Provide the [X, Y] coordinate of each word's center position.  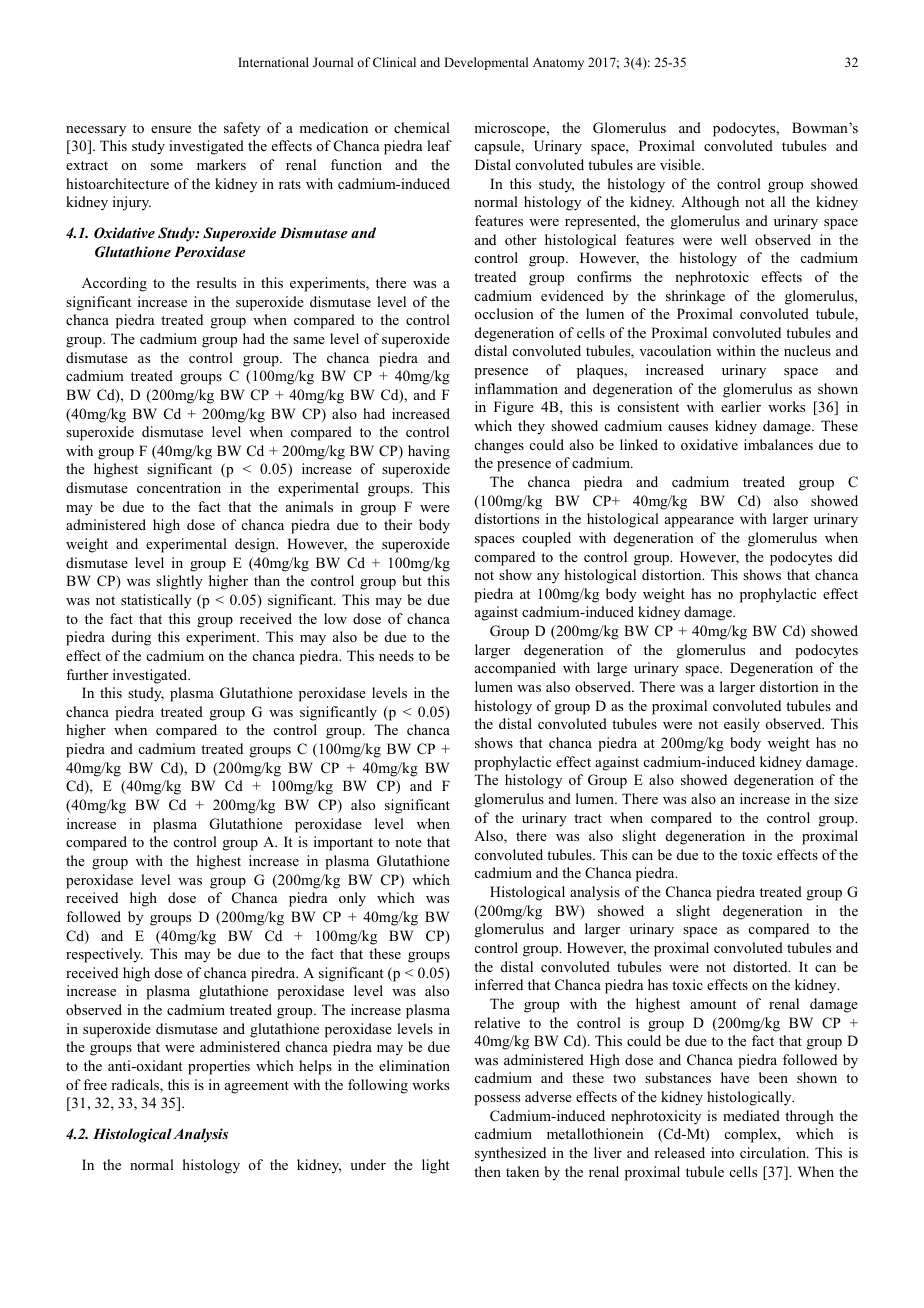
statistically [156, 601]
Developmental [486, 63]
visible [681, 164]
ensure [171, 129]
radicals [136, 1086]
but [412, 580]
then [487, 1171]
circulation [774, 1152]
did [848, 556]
